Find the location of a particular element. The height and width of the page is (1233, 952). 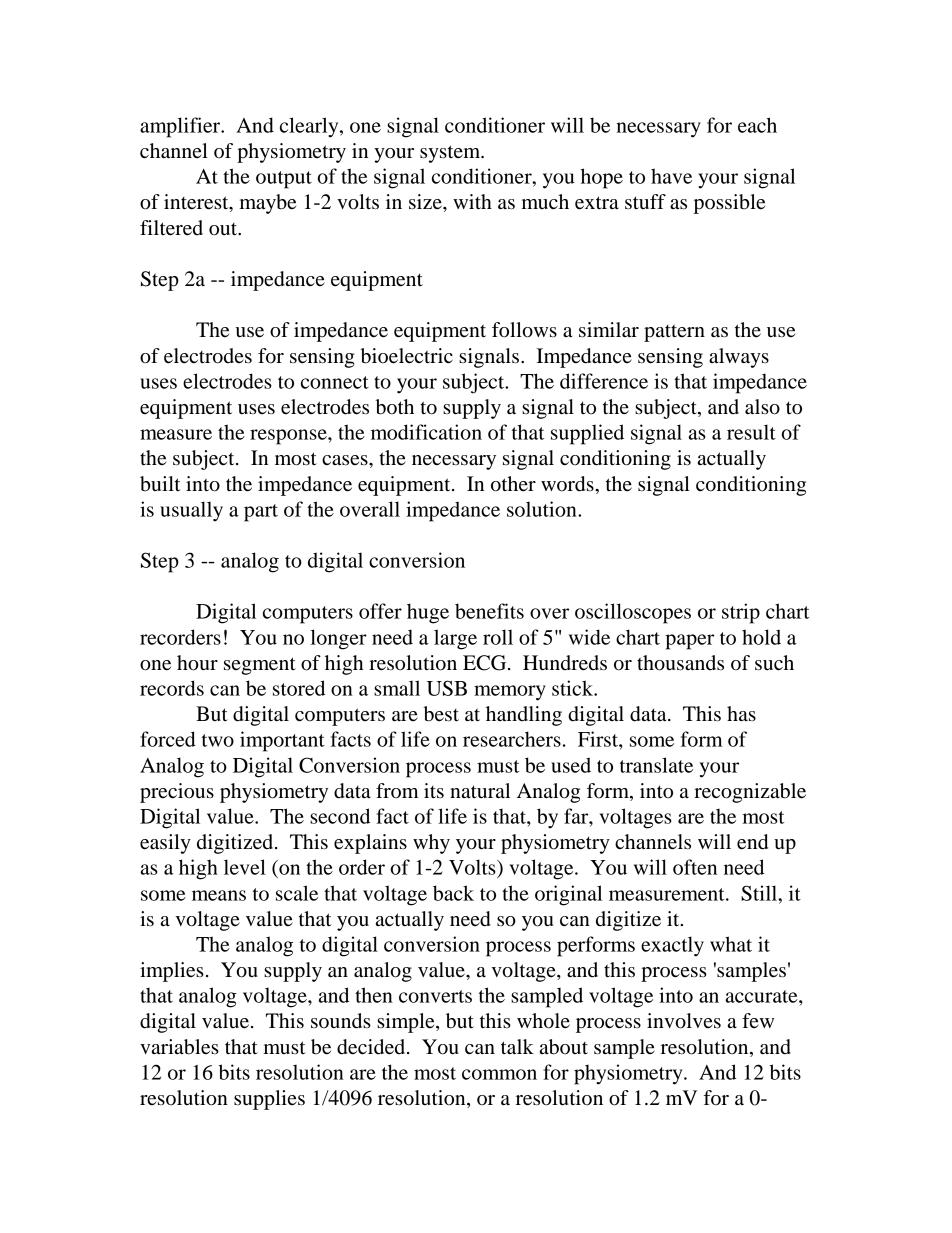

segment is located at coordinates (260, 666).
